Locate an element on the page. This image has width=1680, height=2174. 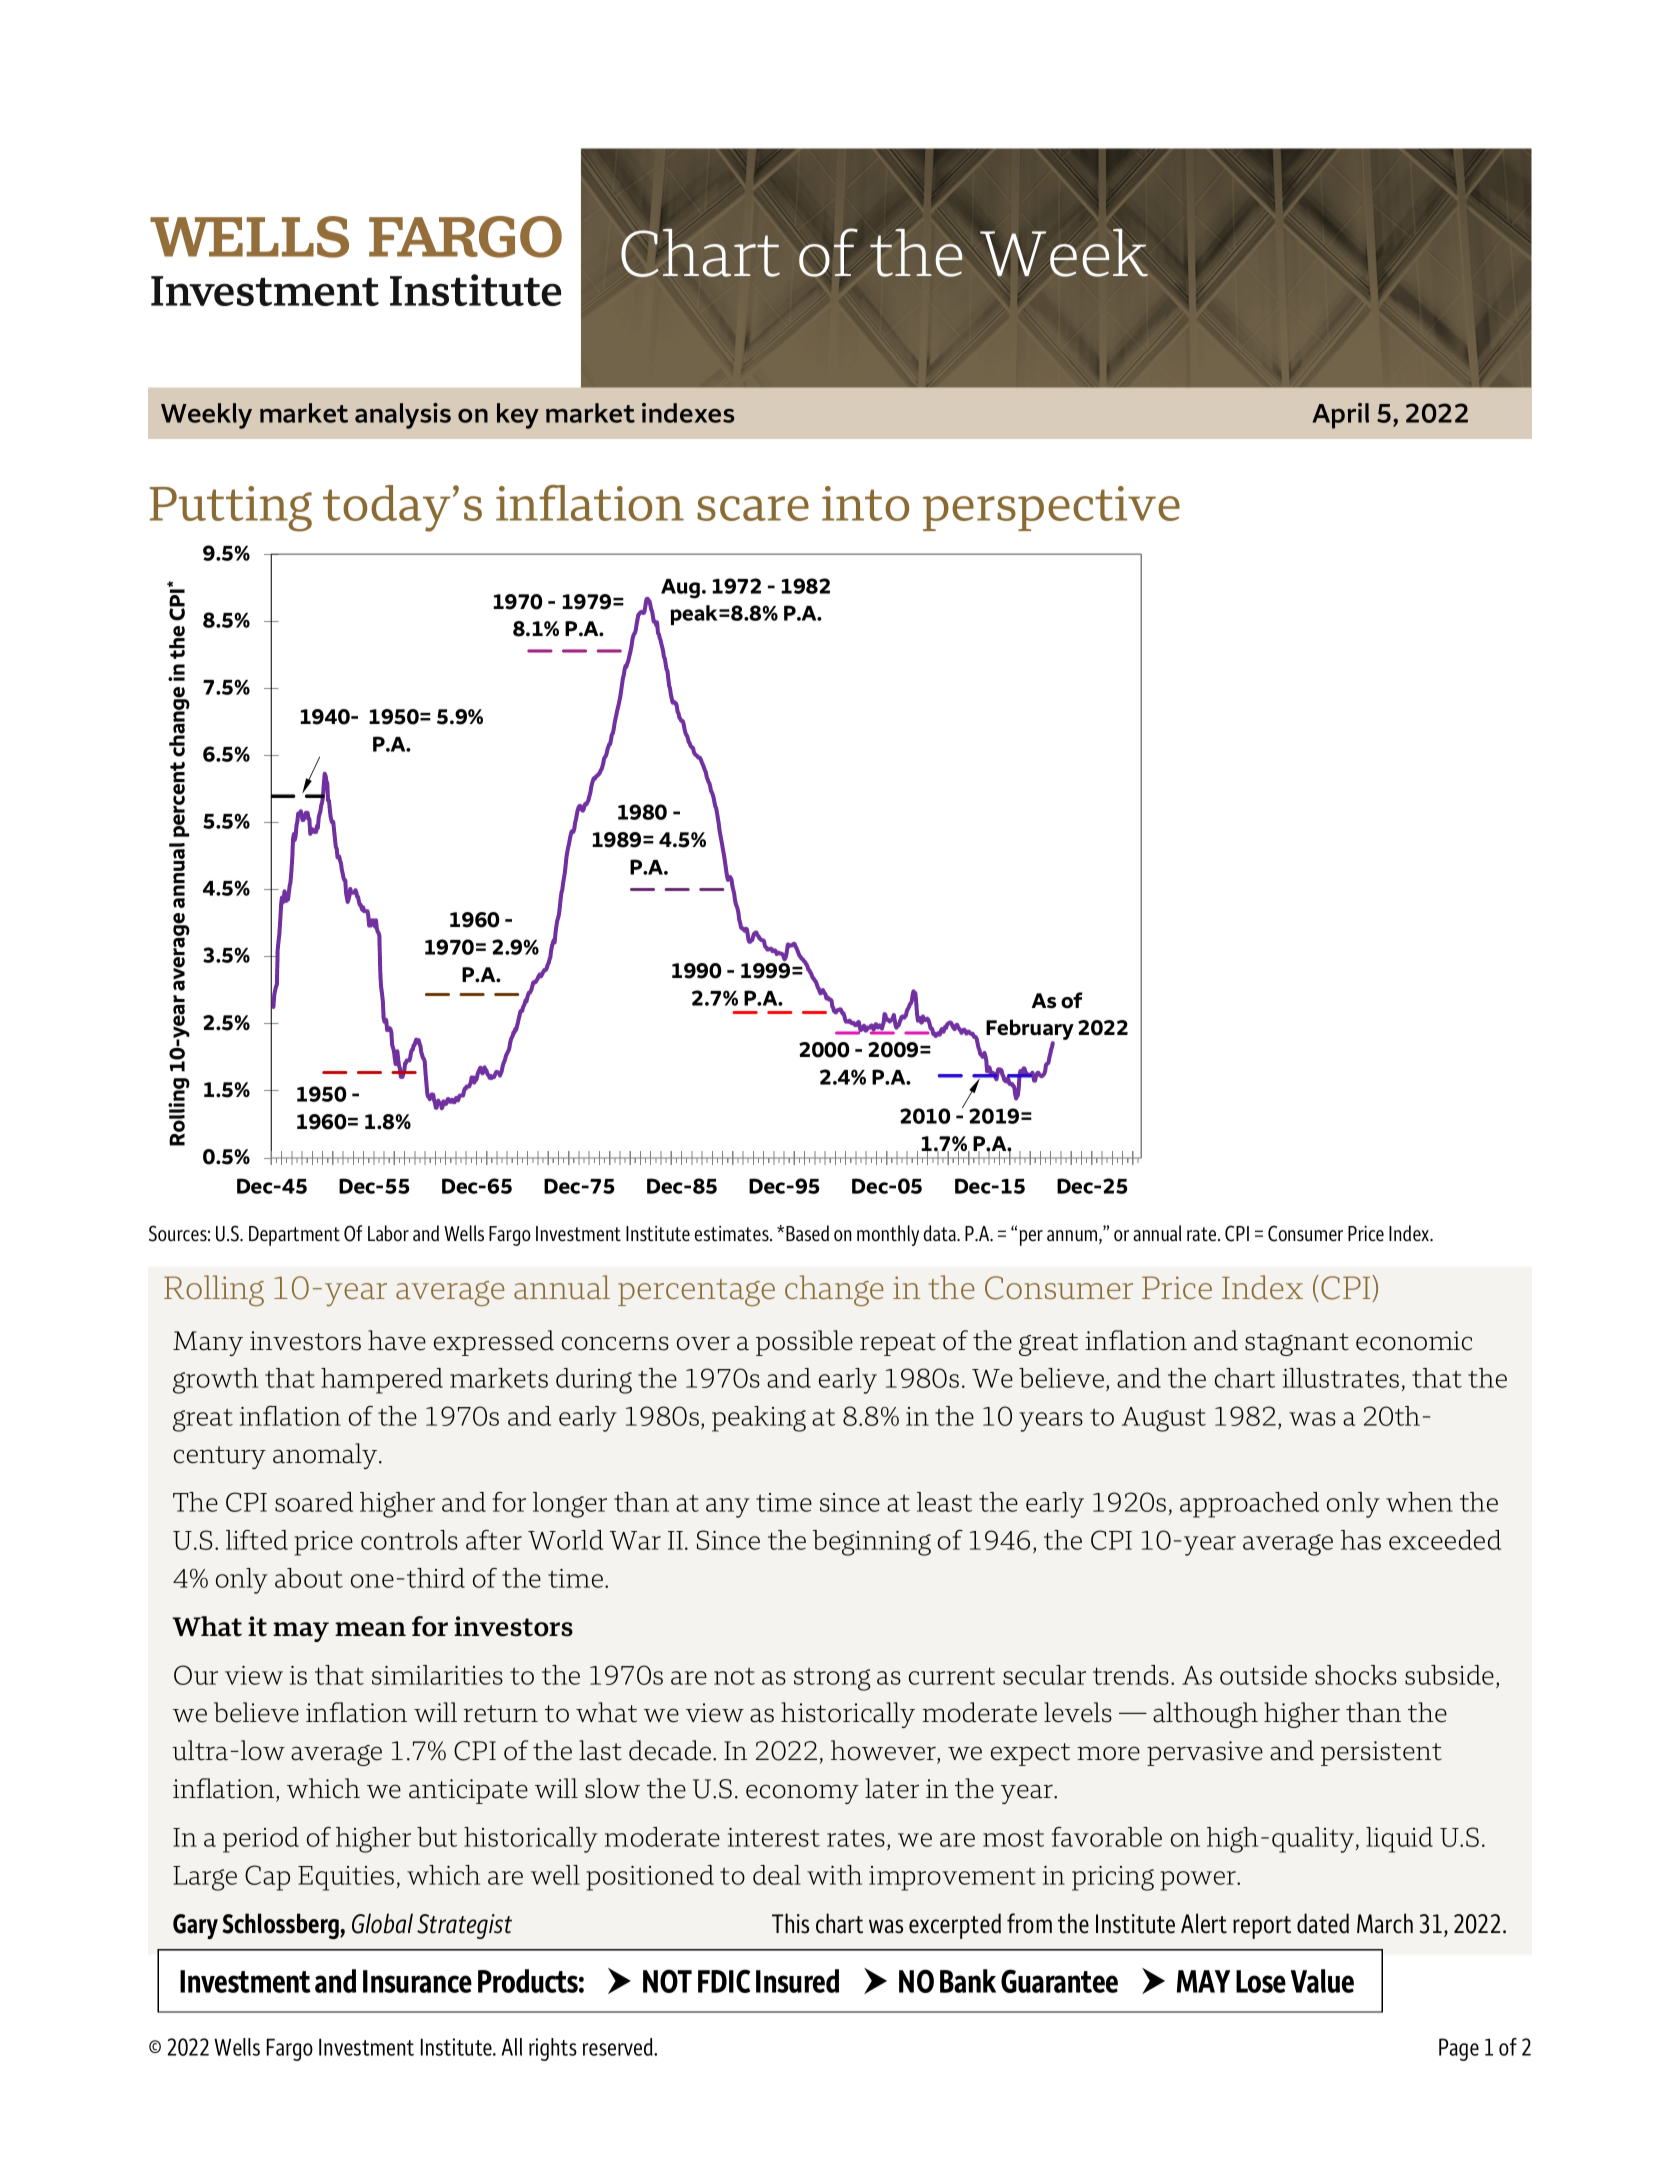
stagnant is located at coordinates (1297, 1344).
